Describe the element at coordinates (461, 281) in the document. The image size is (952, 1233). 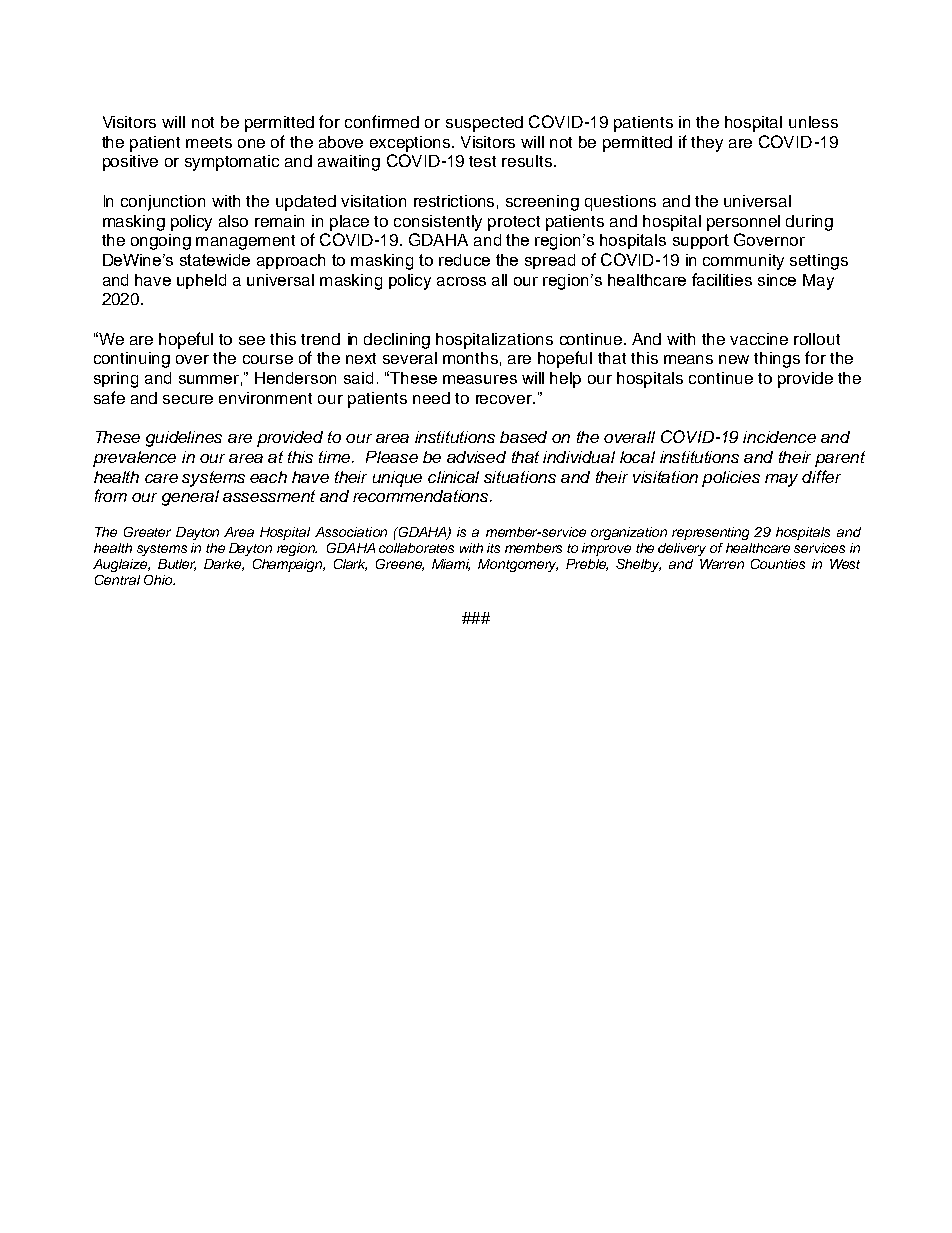
I see `across` at that location.
